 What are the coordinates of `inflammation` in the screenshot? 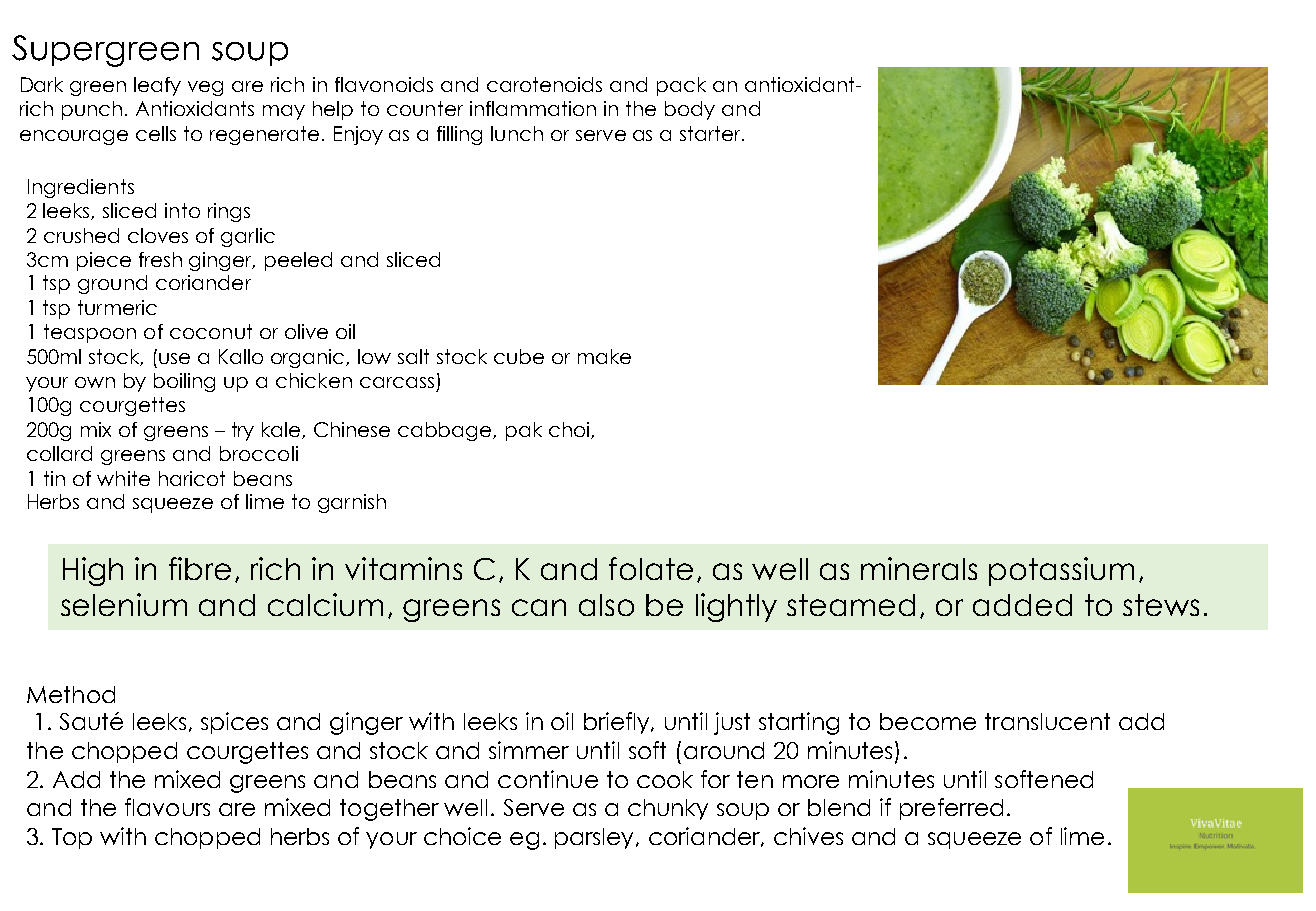 It's located at (533, 108).
